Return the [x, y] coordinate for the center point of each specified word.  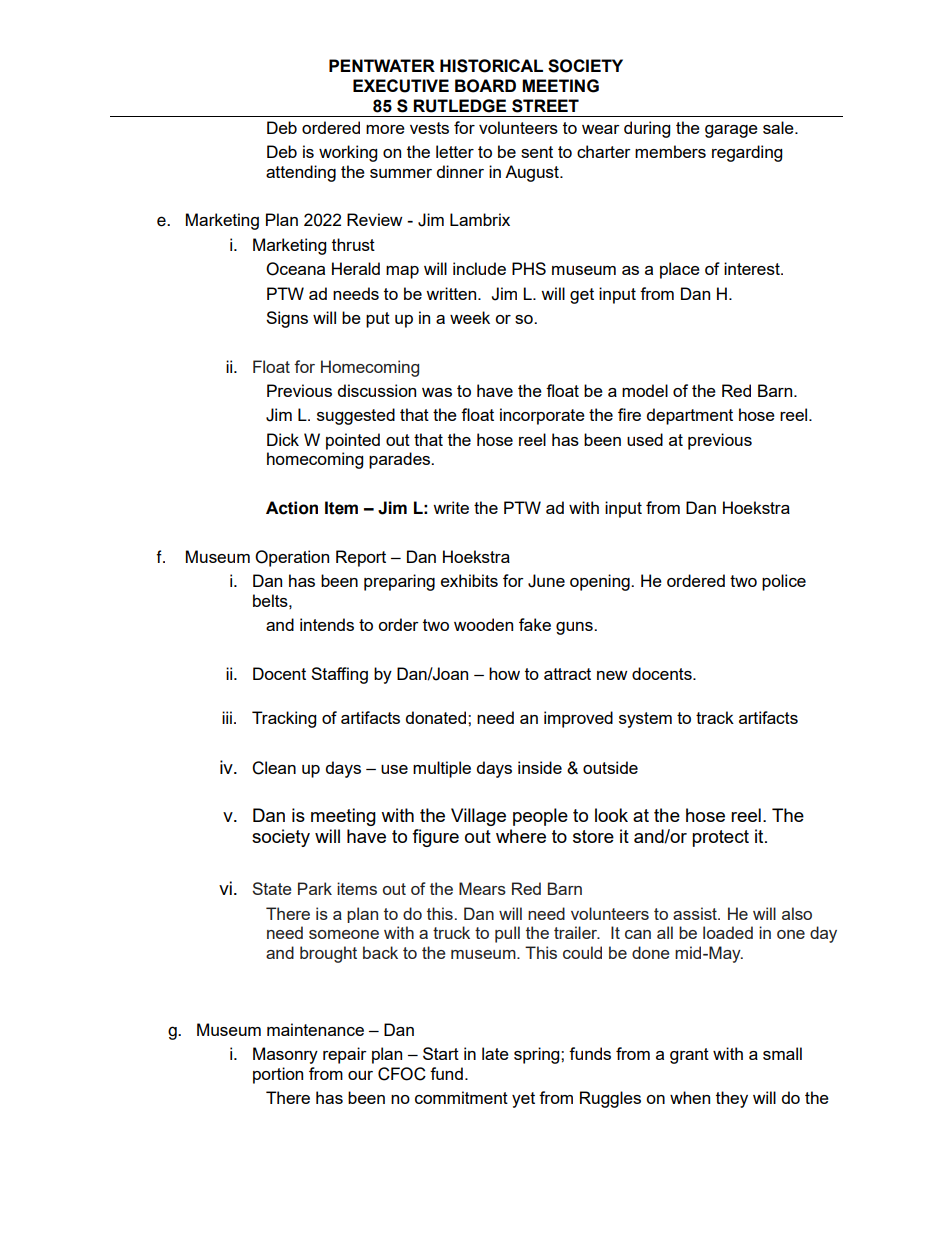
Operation [292, 558]
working [348, 153]
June [546, 581]
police [784, 582]
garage [731, 131]
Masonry [285, 1055]
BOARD [485, 86]
